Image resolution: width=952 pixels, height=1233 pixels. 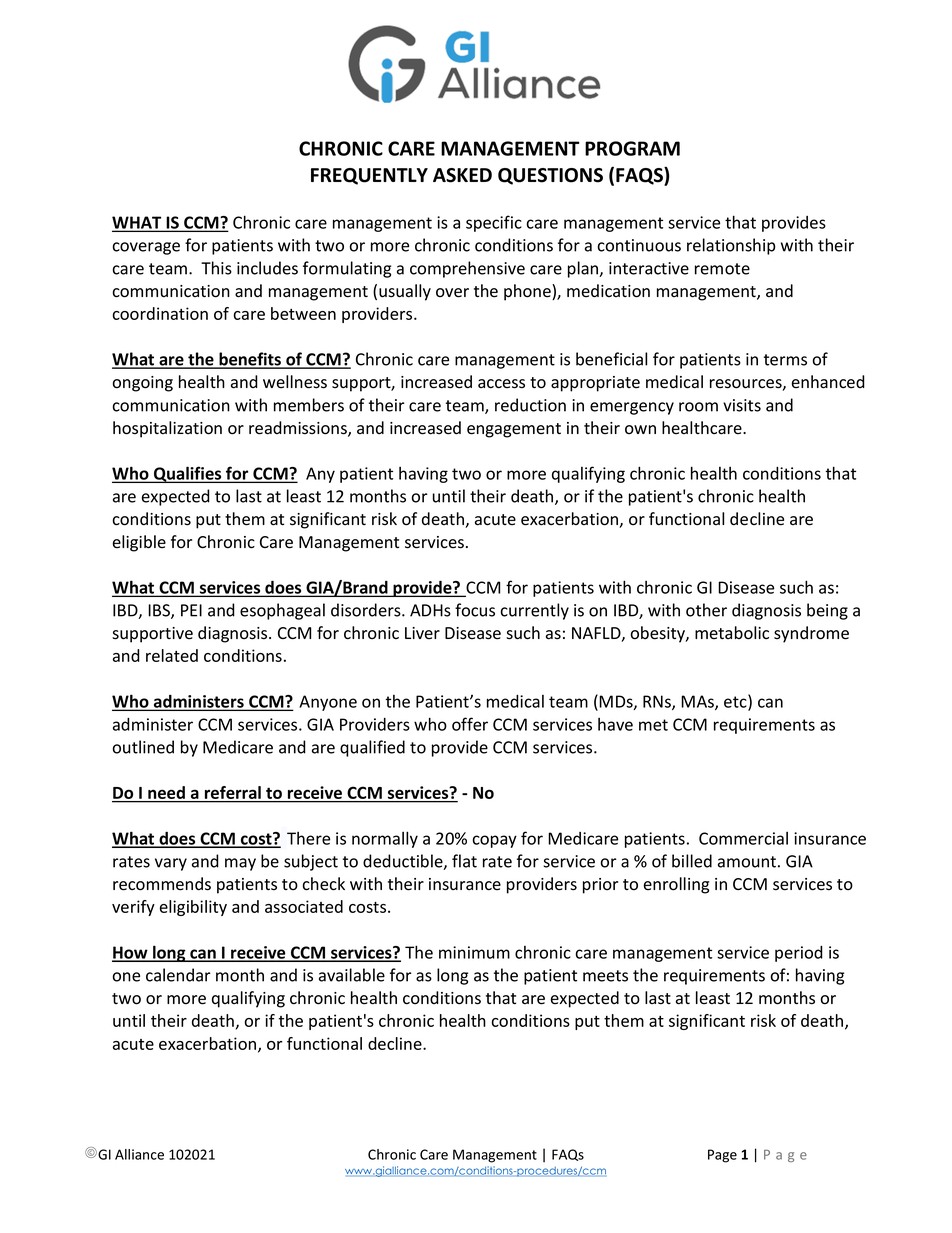 What do you see at coordinates (216, 268) in the page?
I see `This` at bounding box center [216, 268].
